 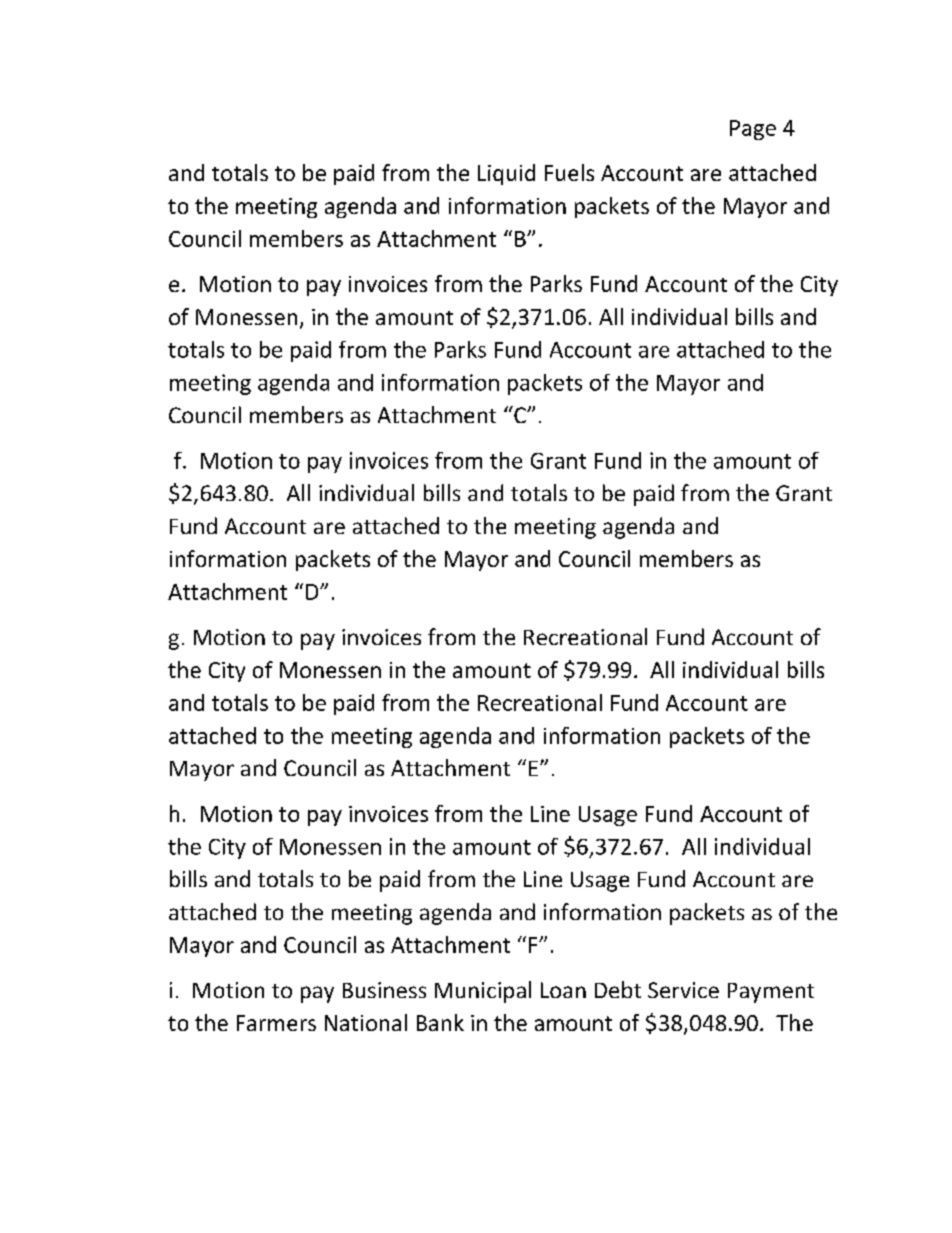 I want to click on Debt, so click(x=618, y=989).
